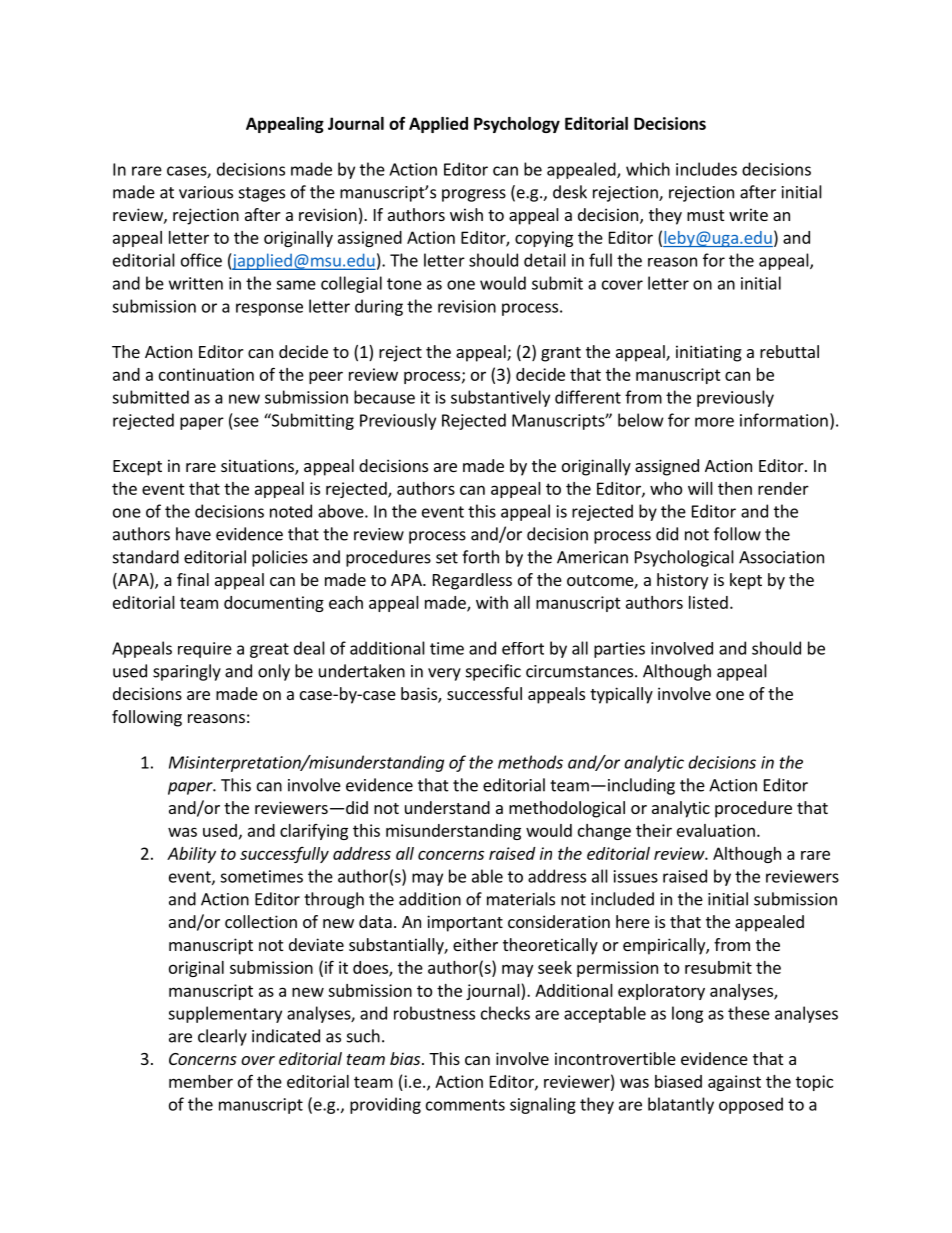 This screenshot has height=1233, width=952. Describe the element at coordinates (474, 195) in the screenshot. I see `progress` at that location.
